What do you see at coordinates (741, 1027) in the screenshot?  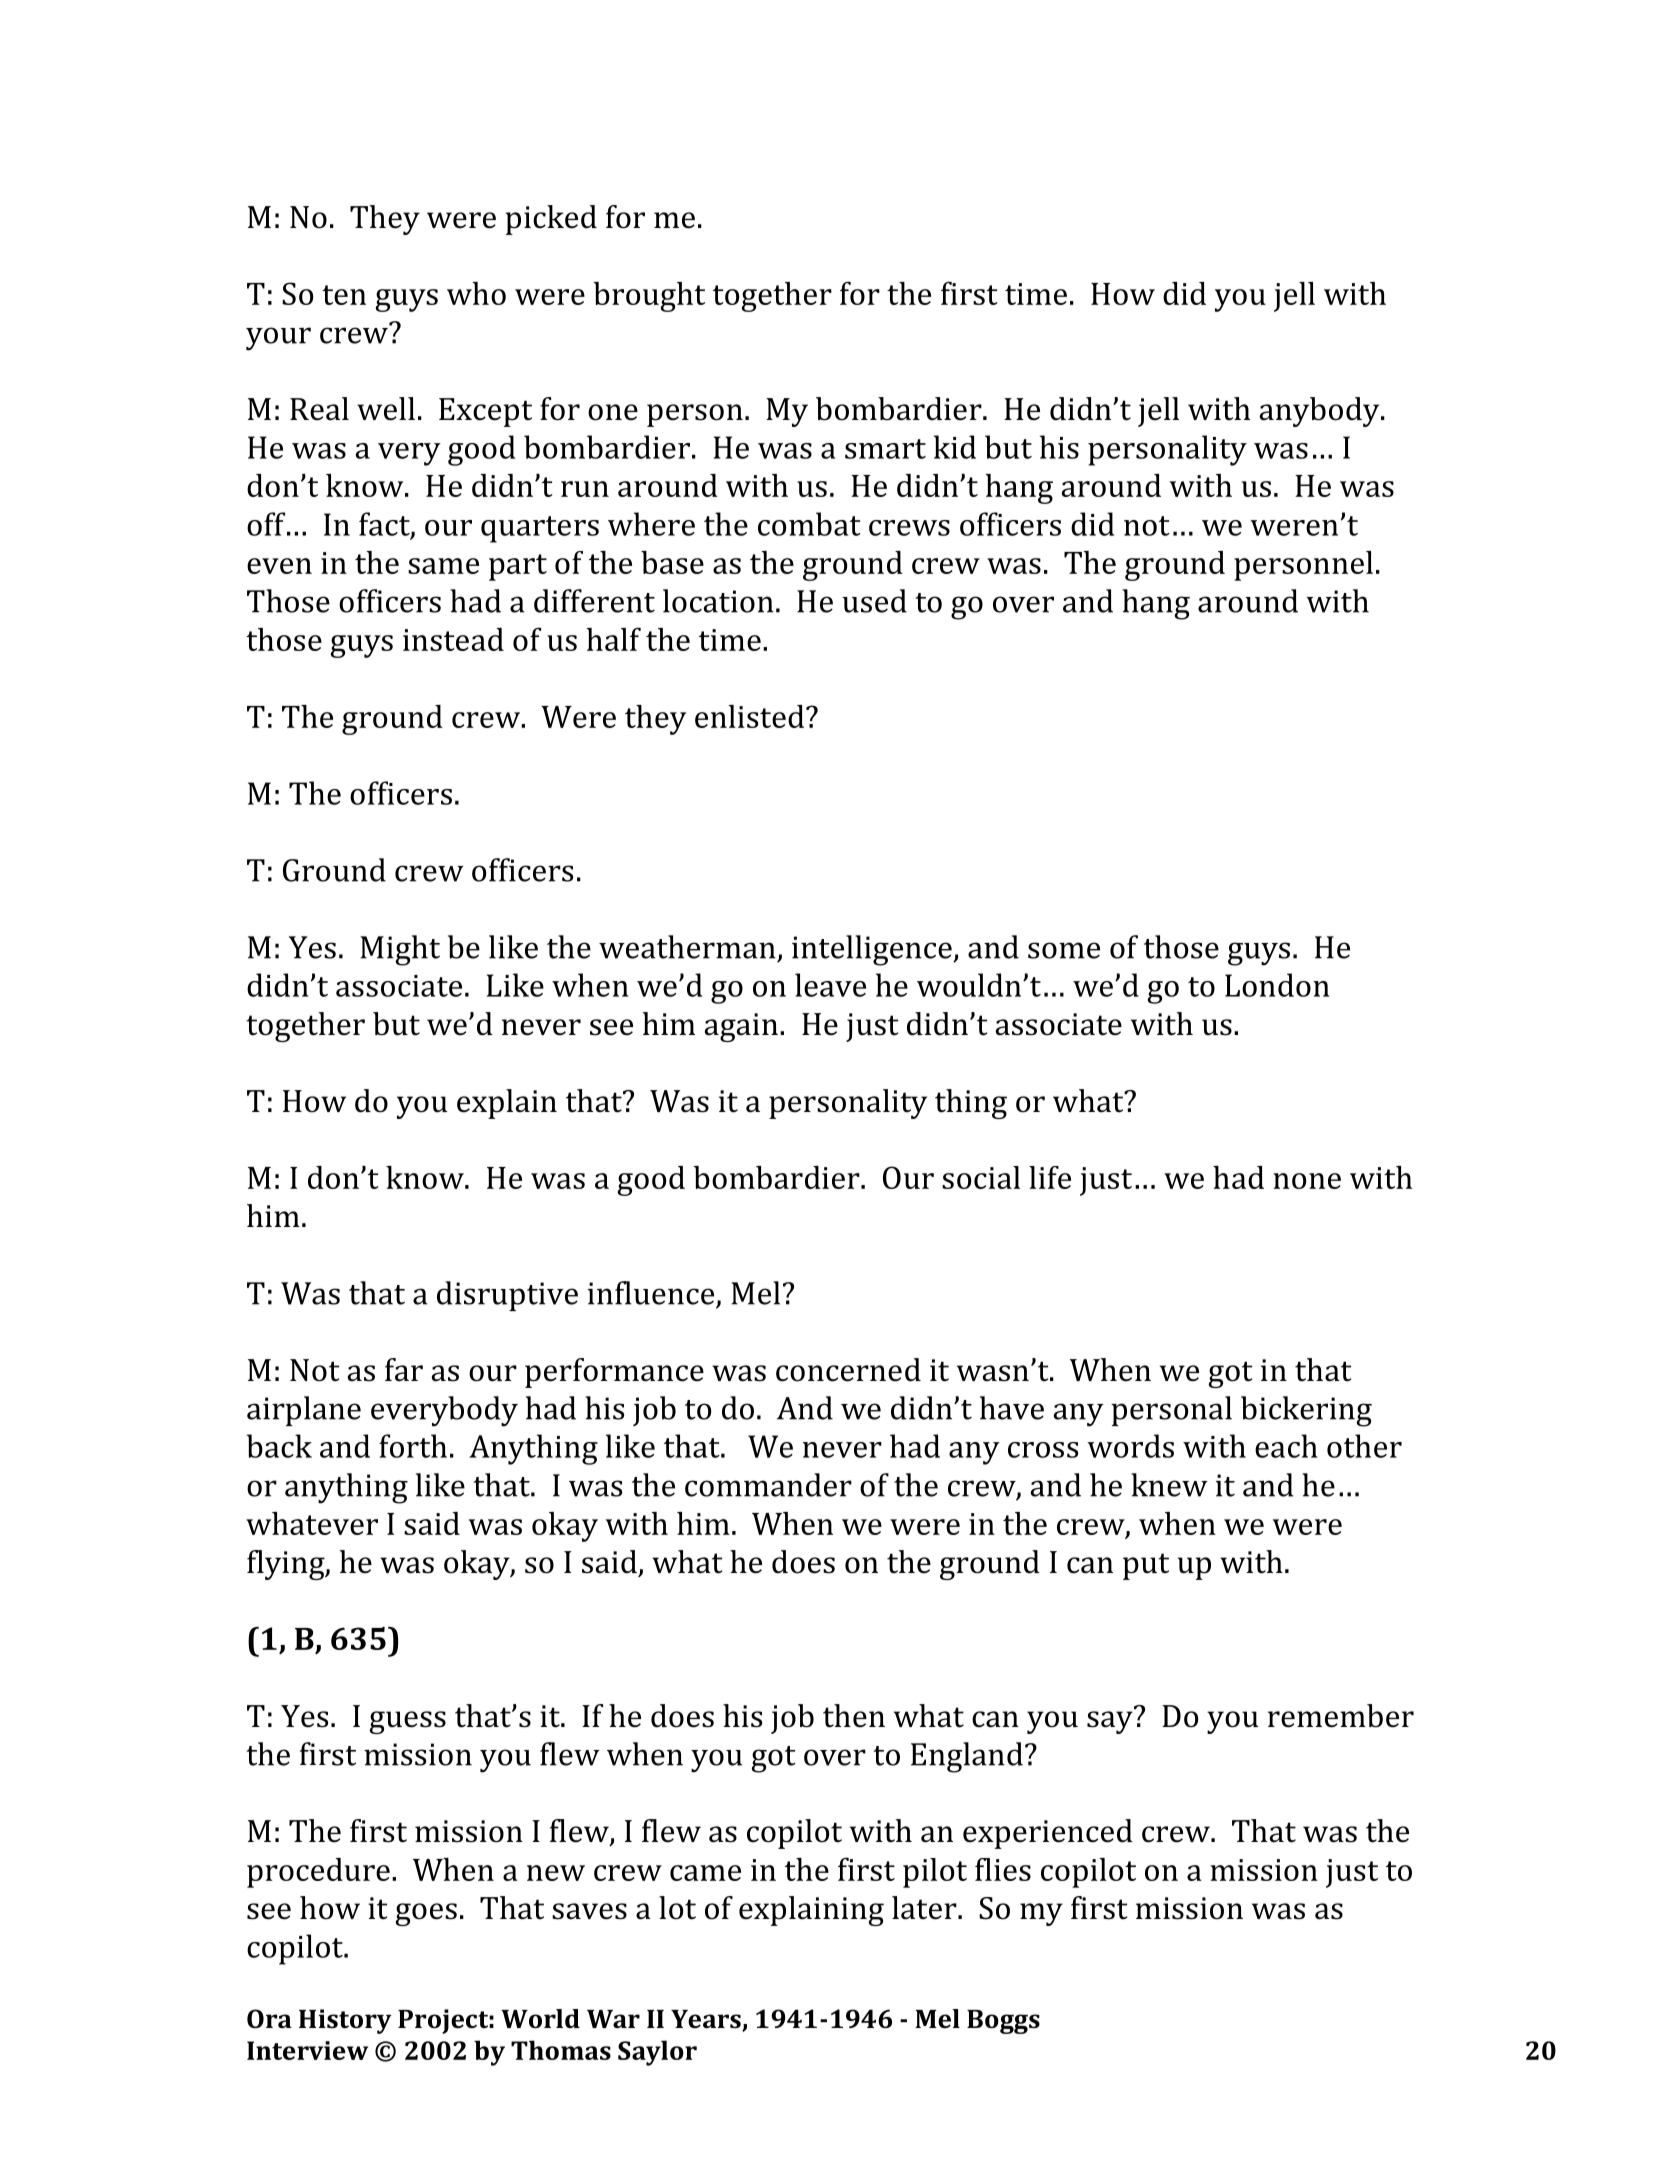 I see `again` at bounding box center [741, 1027].
